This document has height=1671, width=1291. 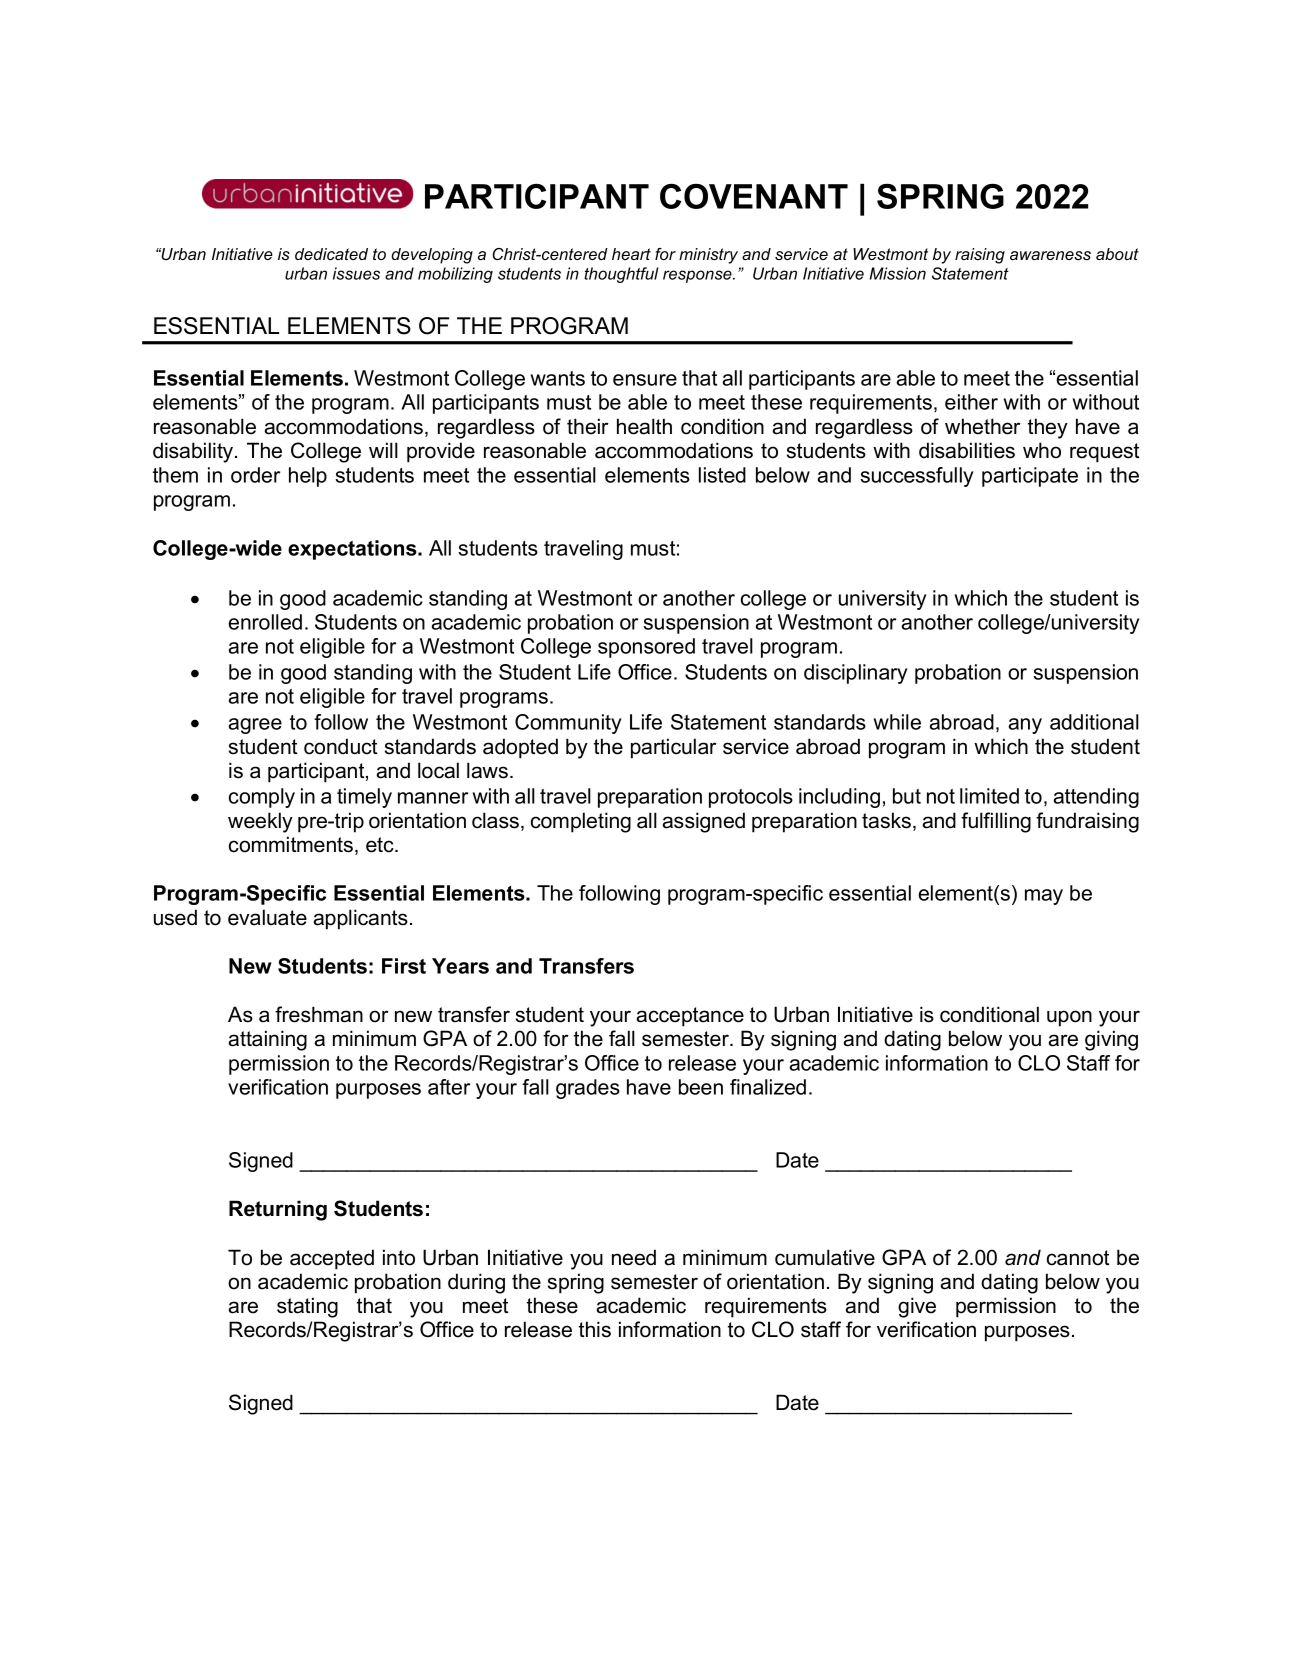 What do you see at coordinates (690, 1017) in the document?
I see `acceptance` at bounding box center [690, 1017].
